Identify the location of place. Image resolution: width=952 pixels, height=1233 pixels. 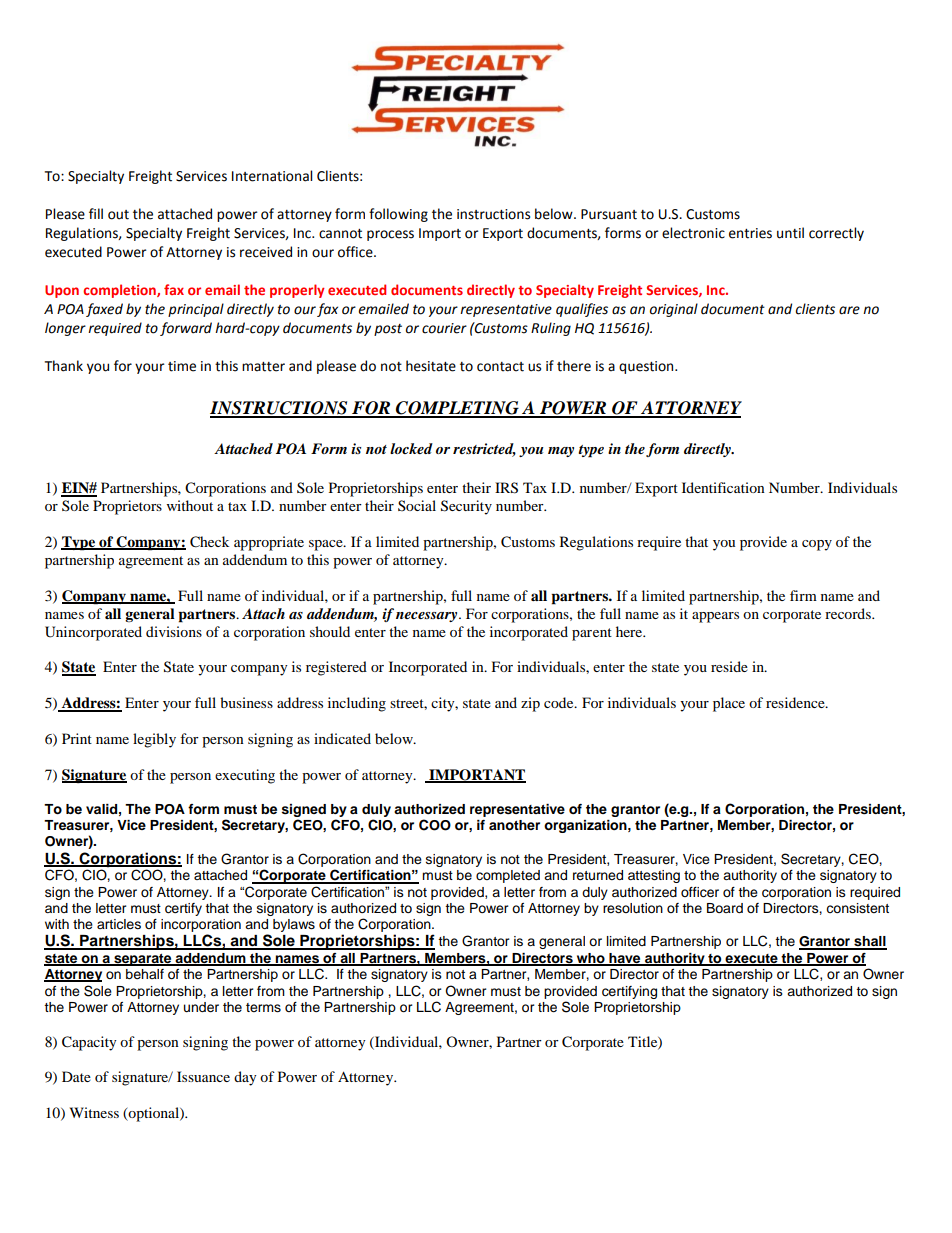
(729, 704).
